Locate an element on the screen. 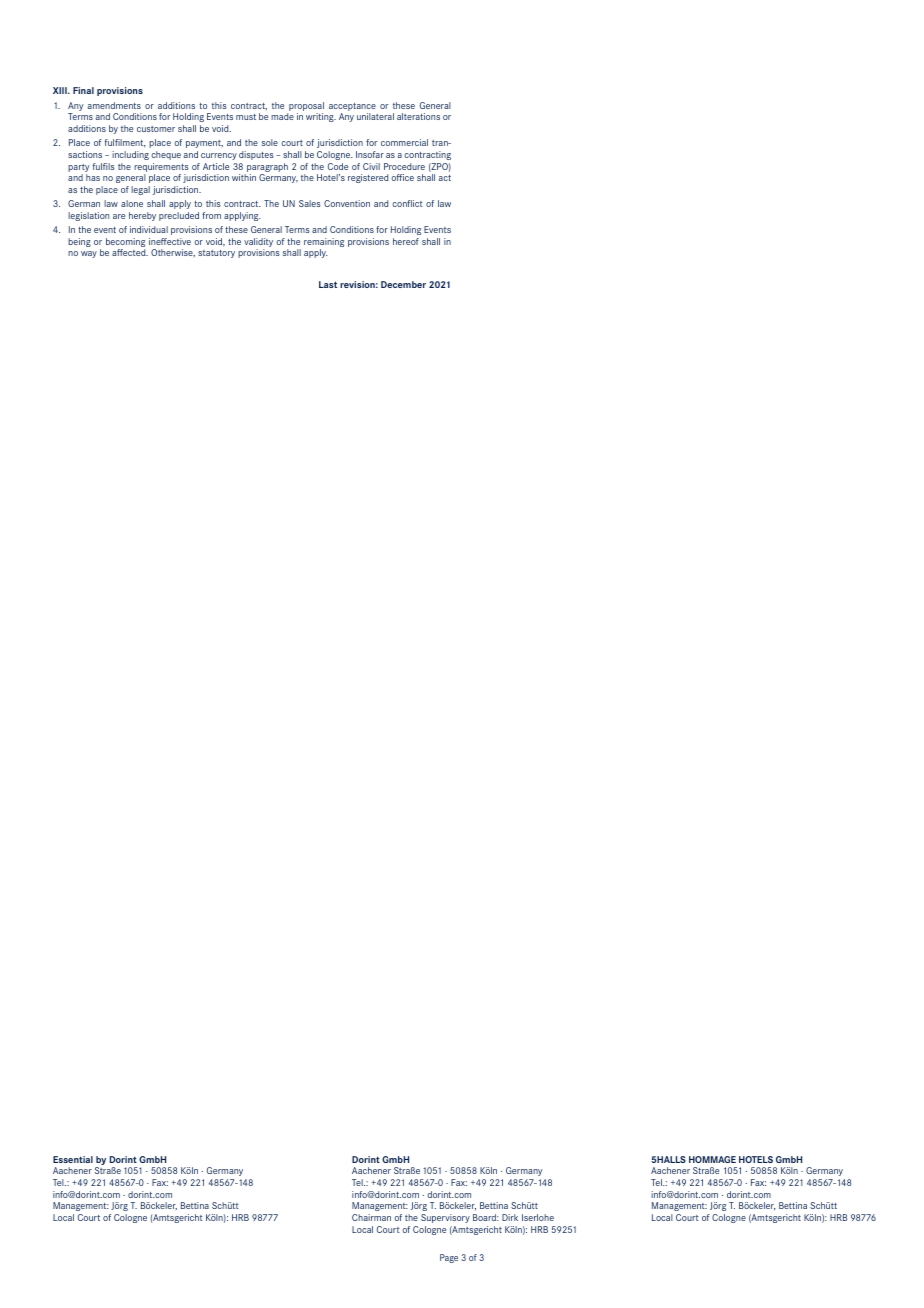 This screenshot has height=1308, width=924. alterations is located at coordinates (418, 116).
